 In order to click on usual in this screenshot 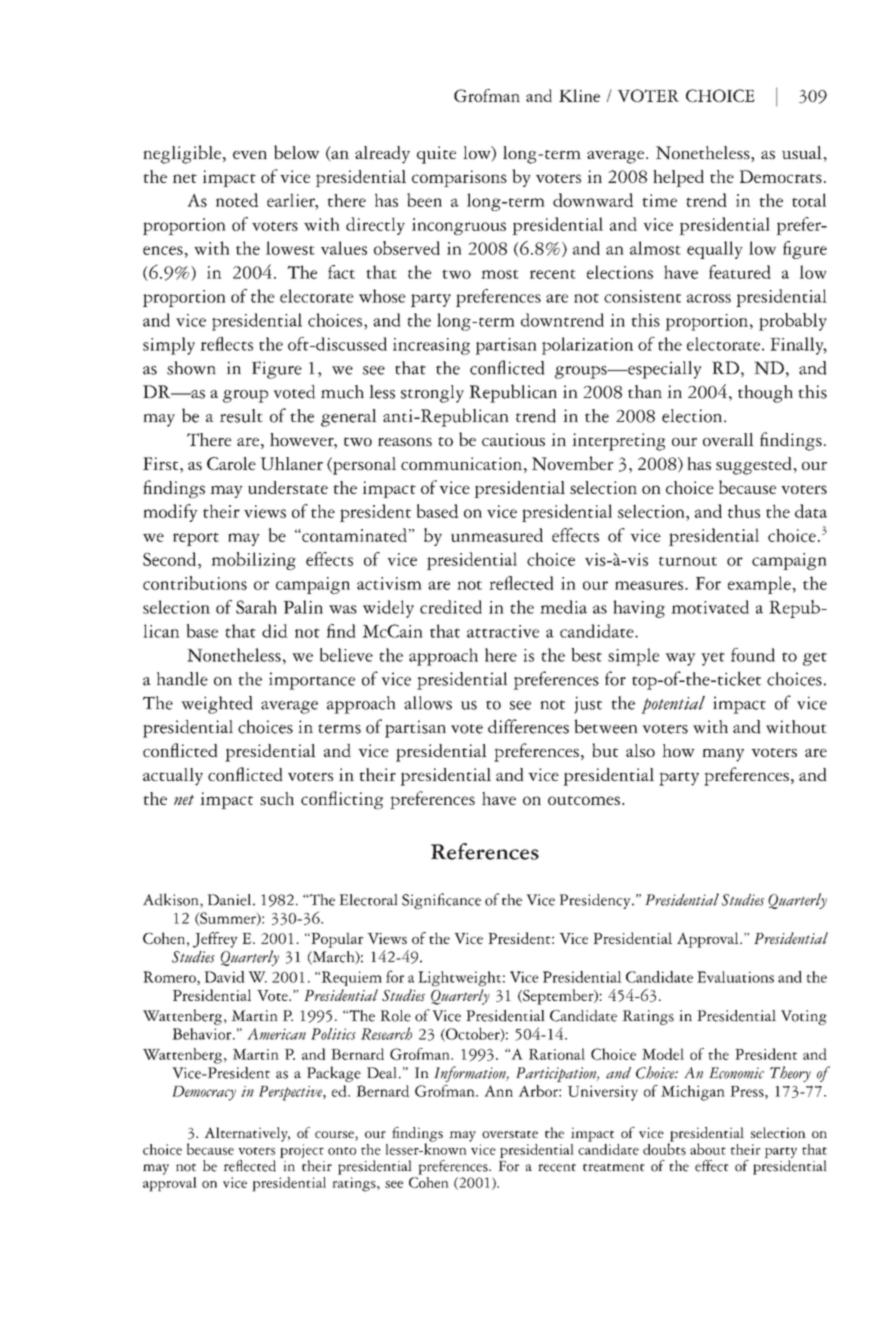, I will do `click(803, 152)`.
